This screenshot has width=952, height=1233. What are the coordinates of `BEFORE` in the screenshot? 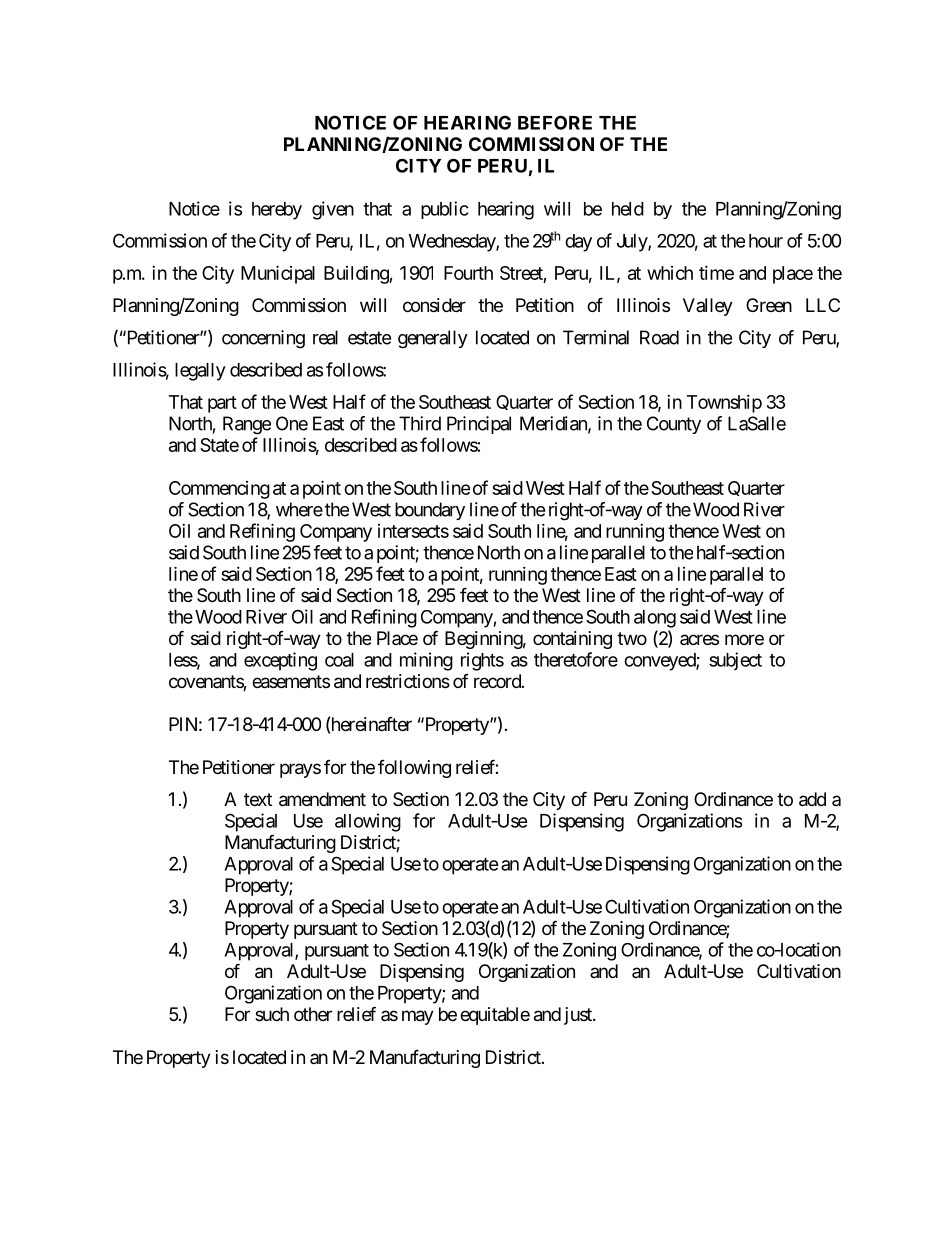 It's located at (555, 122).
